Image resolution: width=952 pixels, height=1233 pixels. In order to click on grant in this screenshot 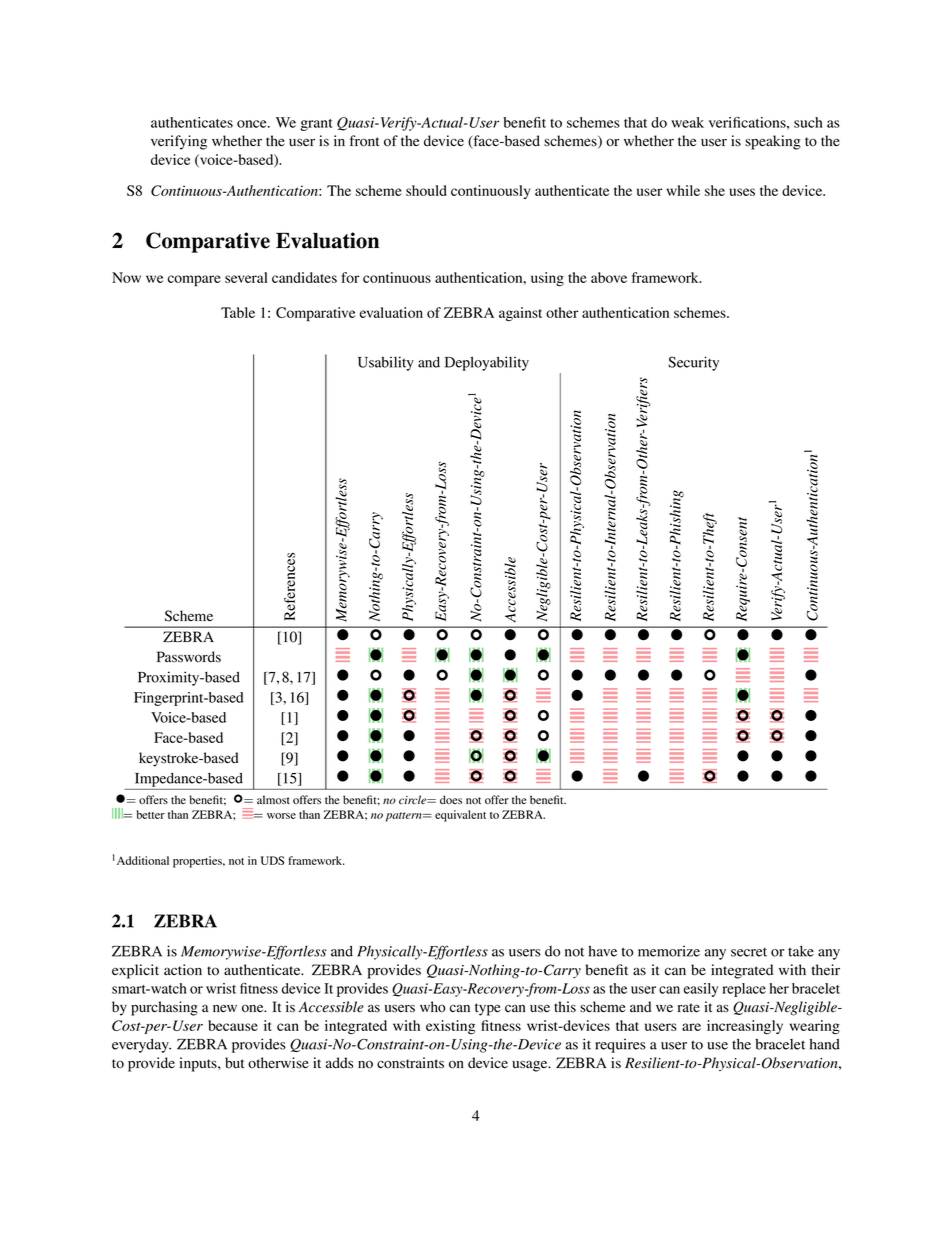, I will do `click(316, 125)`.
